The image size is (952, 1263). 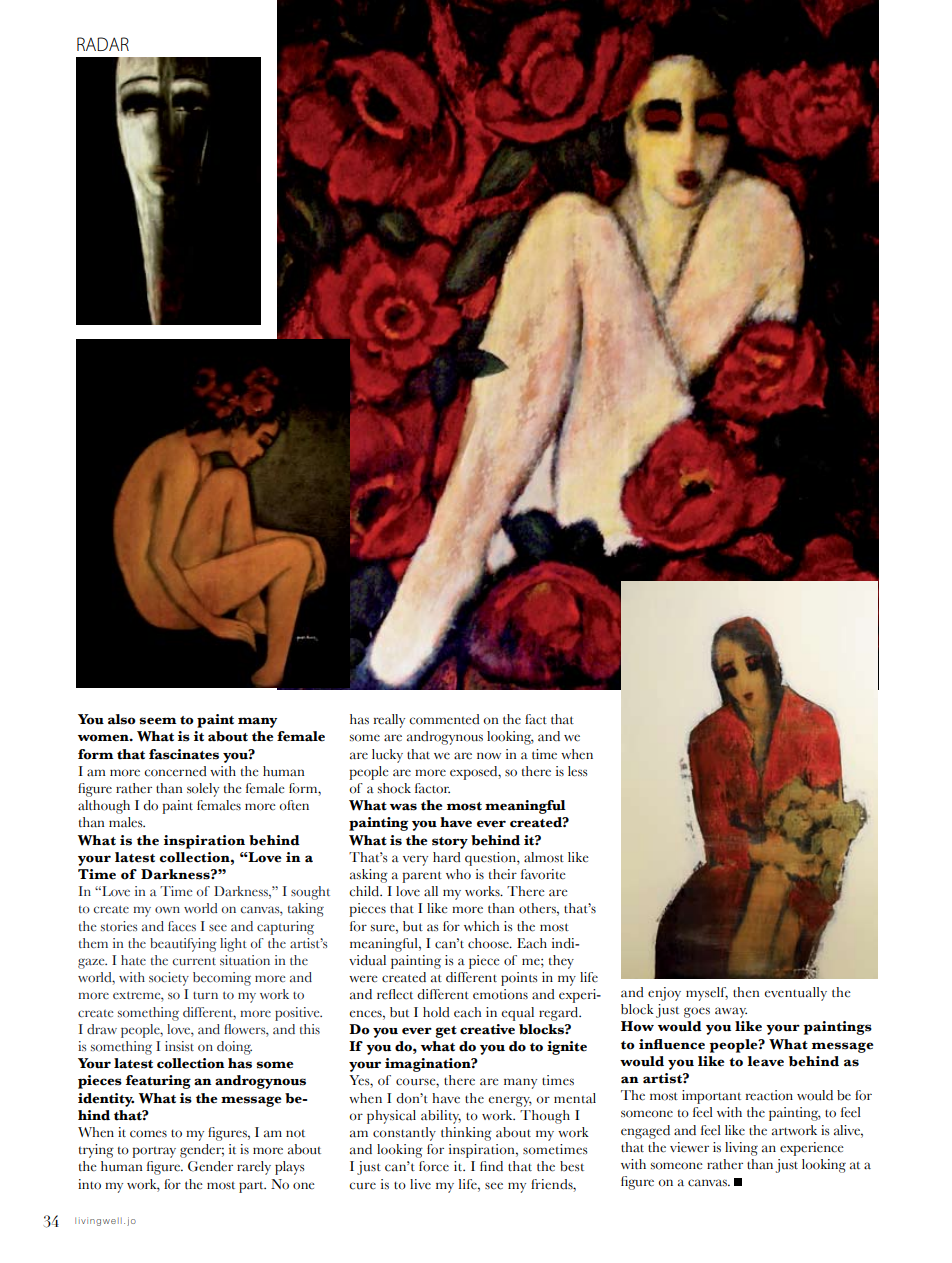 What do you see at coordinates (458, 874) in the page?
I see `who` at bounding box center [458, 874].
